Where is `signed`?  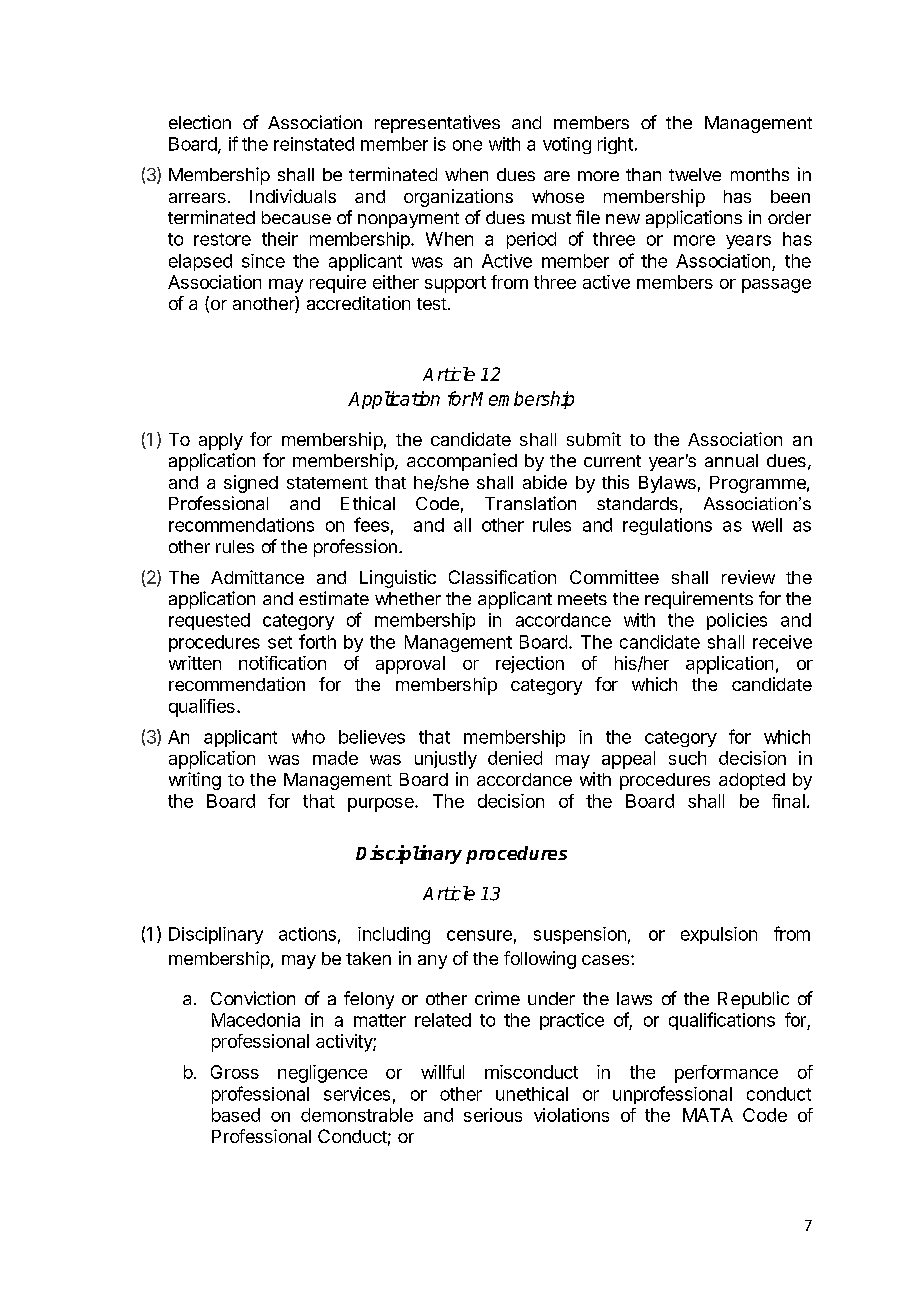 signed is located at coordinates (251, 484).
